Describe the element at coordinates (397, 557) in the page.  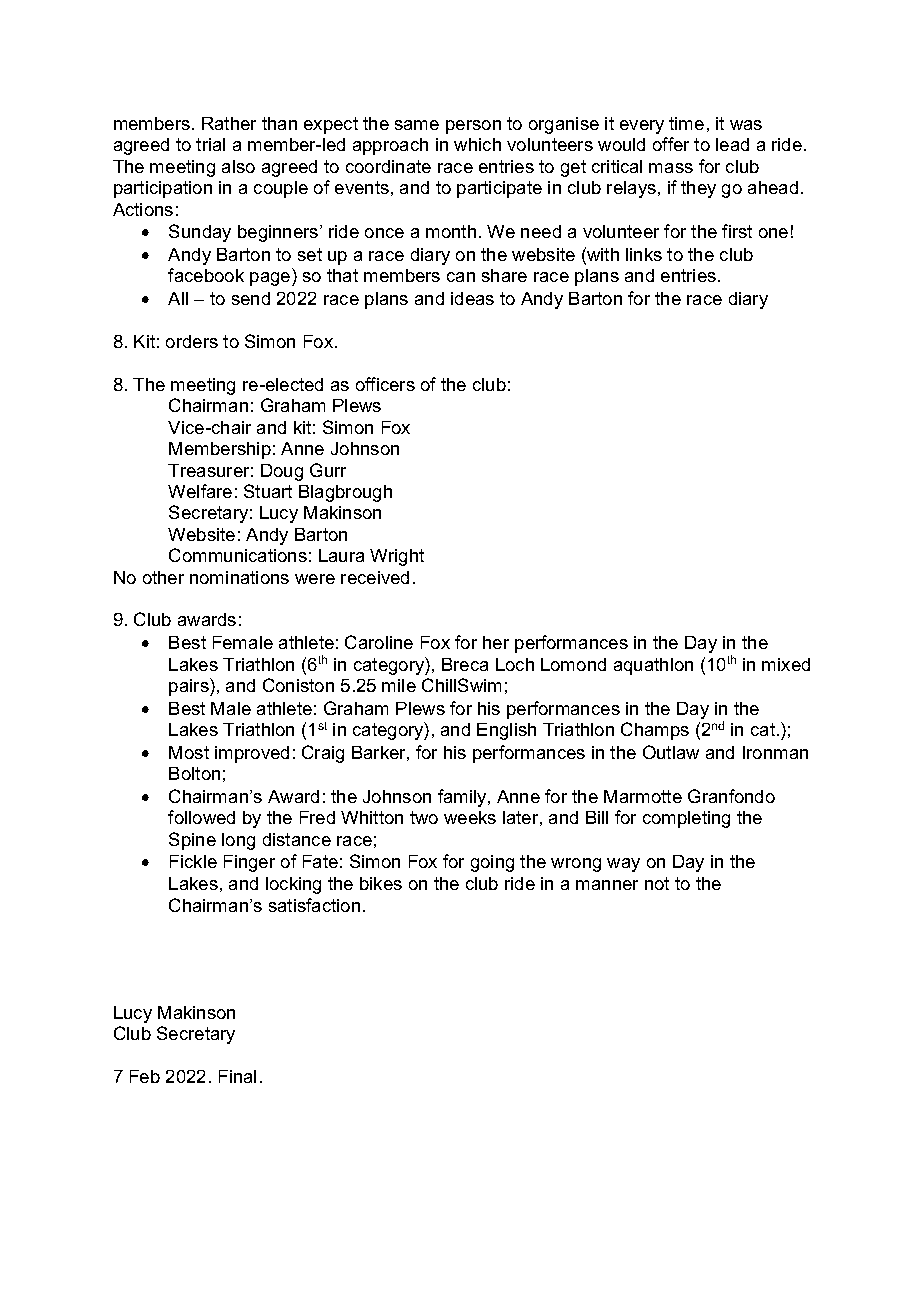
I see `Wright` at that location.
